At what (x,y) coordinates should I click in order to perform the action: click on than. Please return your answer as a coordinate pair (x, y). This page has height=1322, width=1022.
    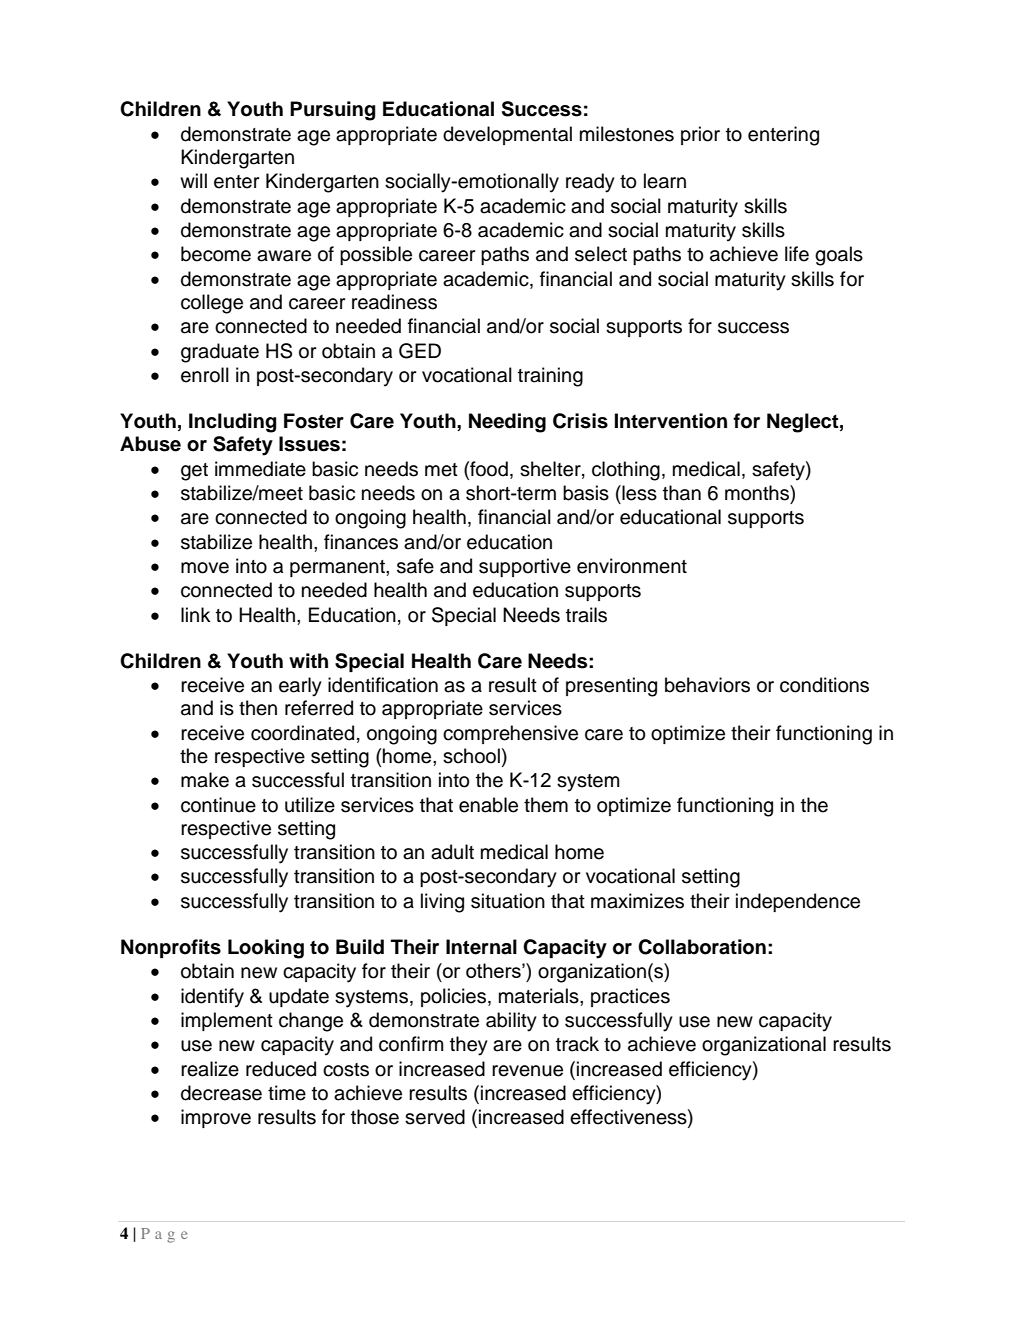
    Looking at the image, I should click on (682, 493).
